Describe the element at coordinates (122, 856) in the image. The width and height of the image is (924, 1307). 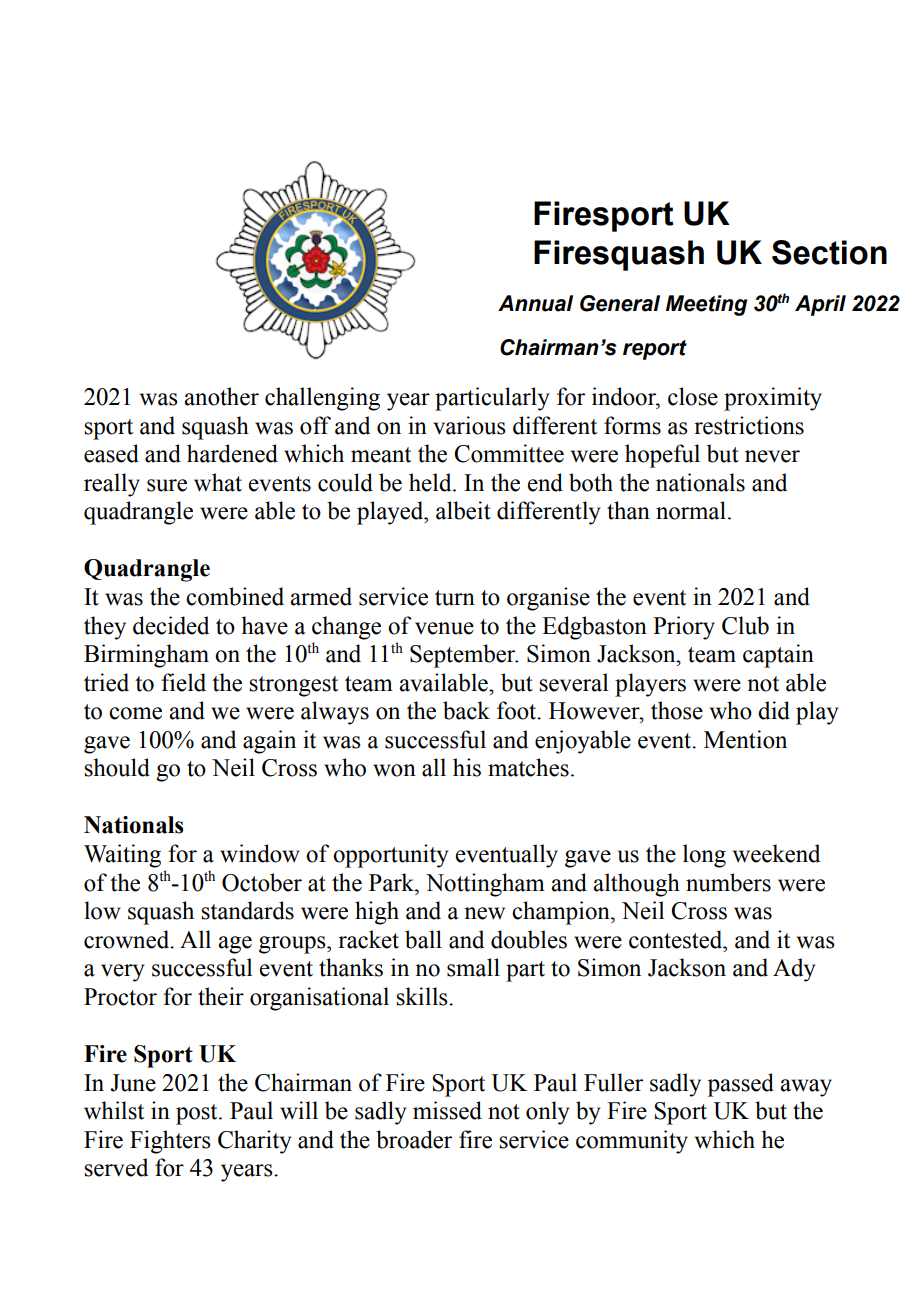
I see `Waiting` at that location.
